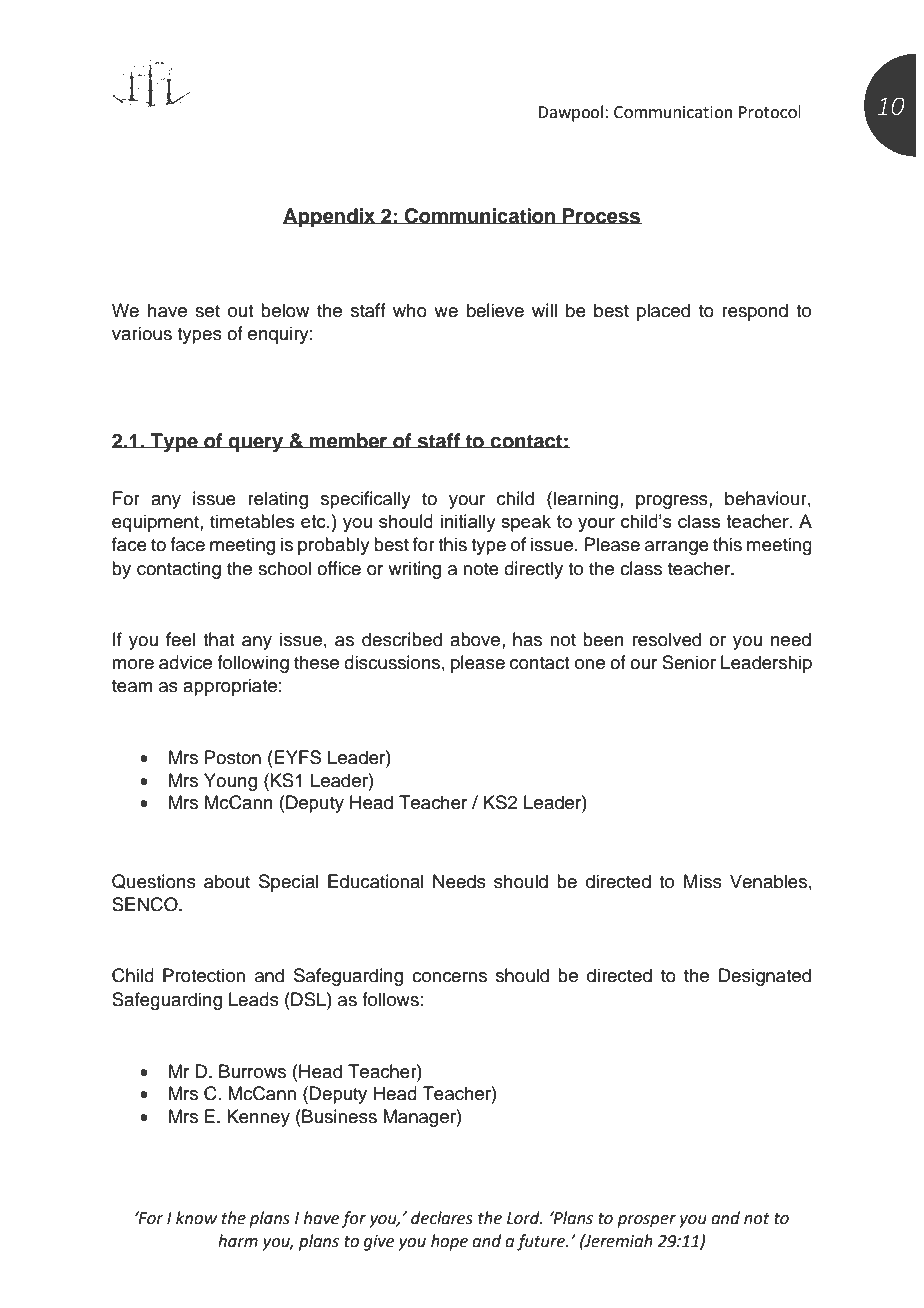 This screenshot has width=924, height=1308. Describe the element at coordinates (476, 639) in the screenshot. I see `above` at that location.
